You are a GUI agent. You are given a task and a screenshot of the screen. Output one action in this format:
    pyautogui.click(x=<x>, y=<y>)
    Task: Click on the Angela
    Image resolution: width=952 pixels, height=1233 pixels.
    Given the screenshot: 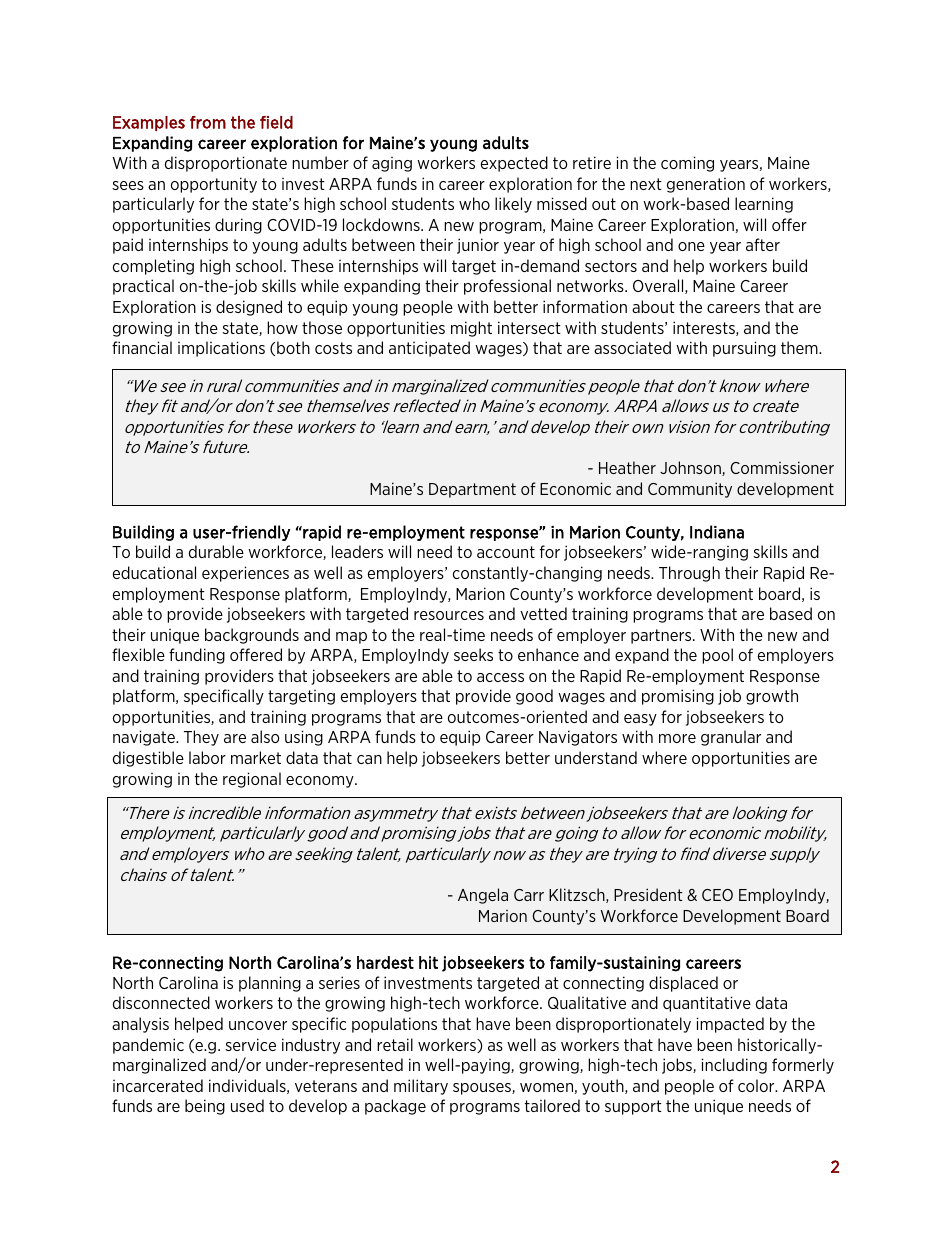 What is the action you would take?
    pyautogui.click(x=483, y=896)
